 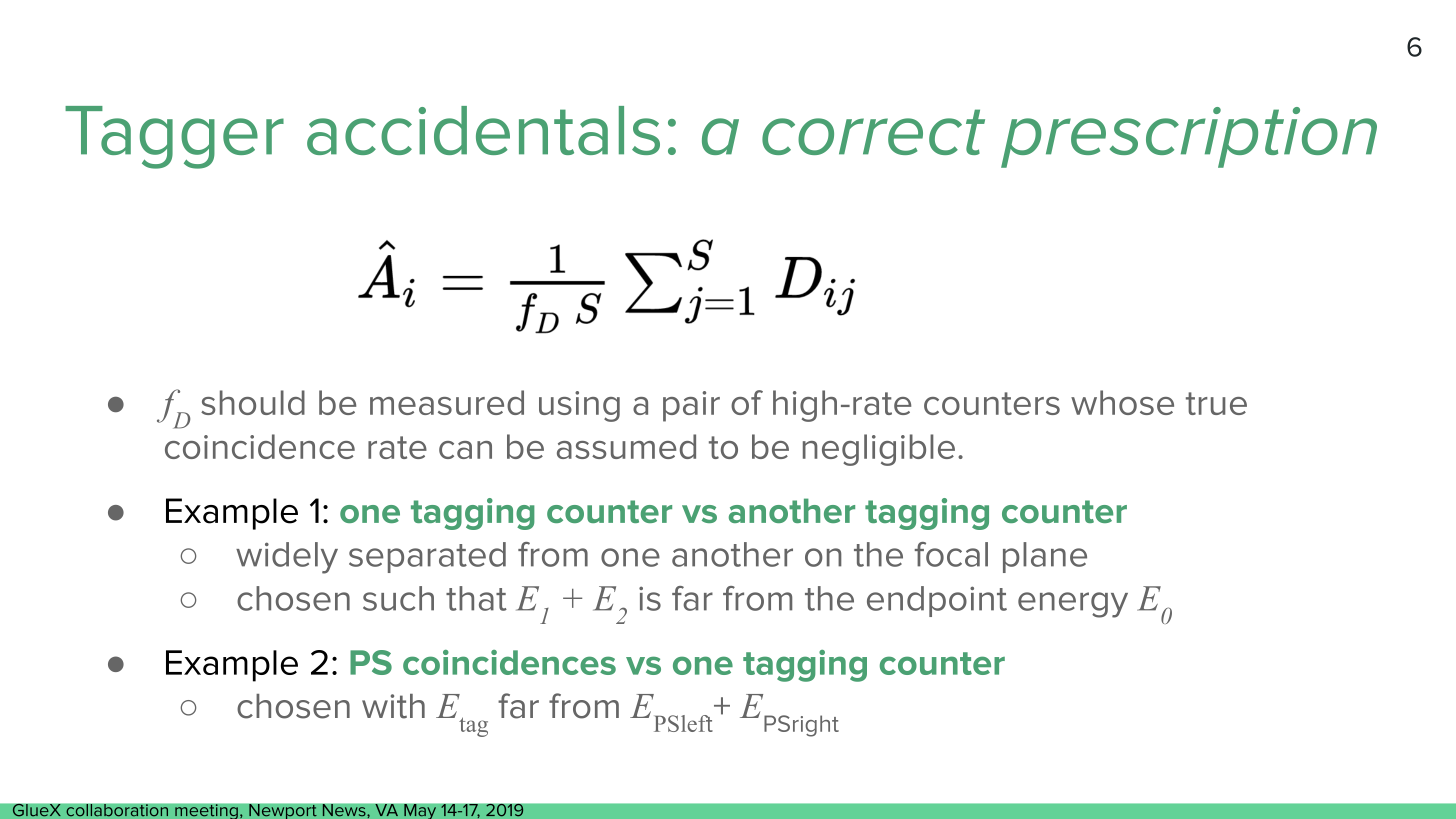 What do you see at coordinates (393, 706) in the document?
I see `with` at bounding box center [393, 706].
